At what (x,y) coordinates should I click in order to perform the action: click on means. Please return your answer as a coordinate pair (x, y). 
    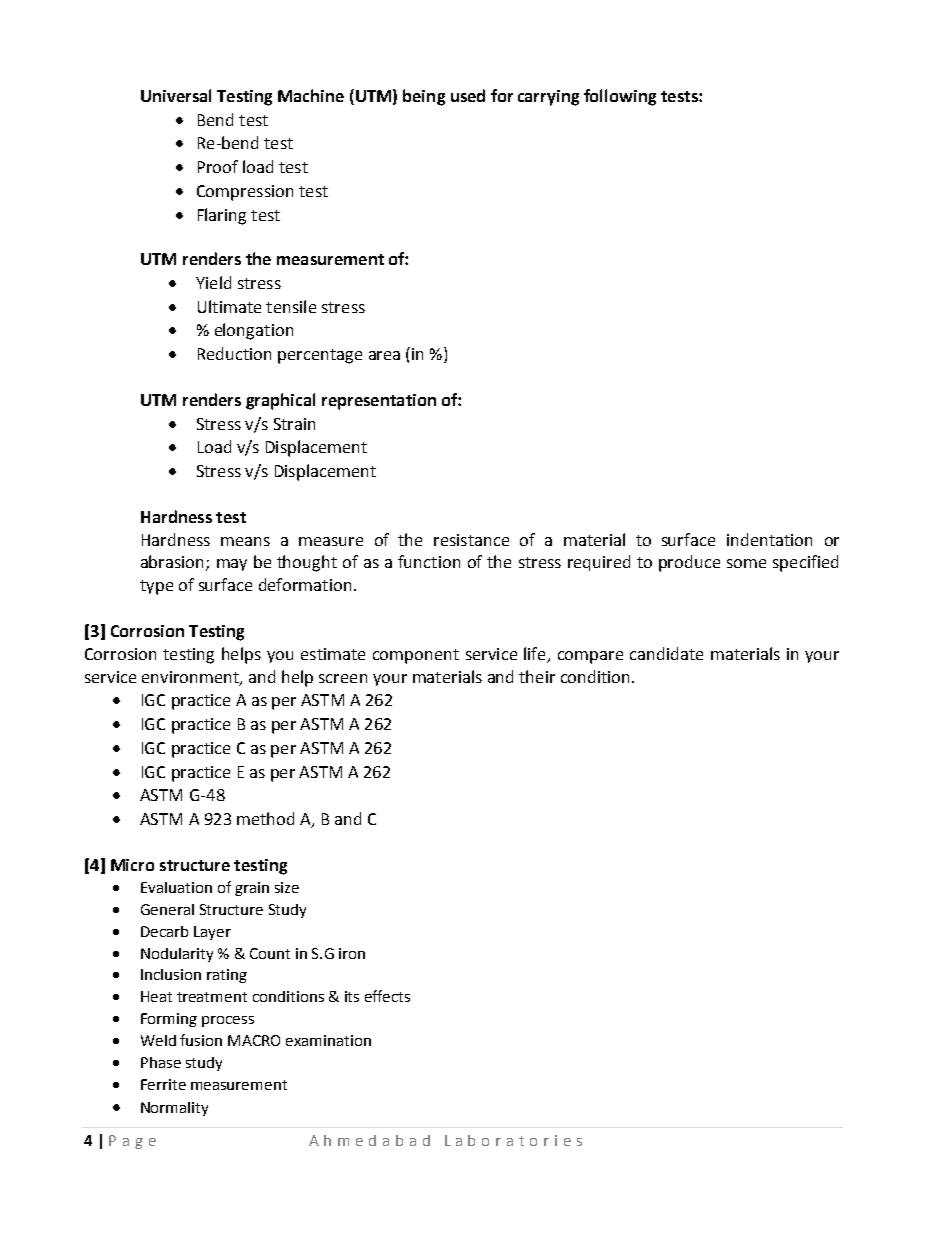
    Looking at the image, I should click on (245, 541).
